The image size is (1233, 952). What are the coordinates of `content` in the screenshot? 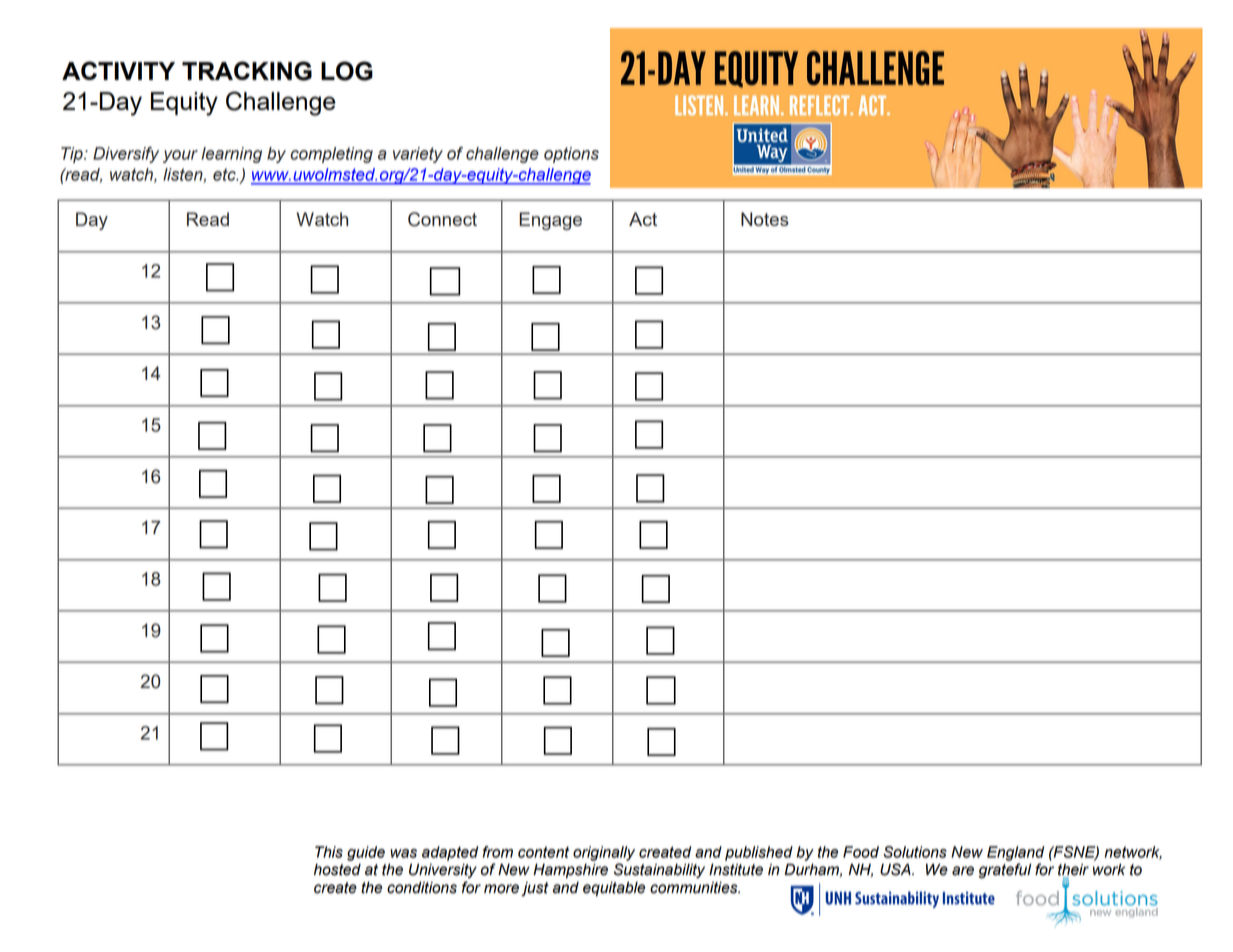 It's located at (543, 852).
